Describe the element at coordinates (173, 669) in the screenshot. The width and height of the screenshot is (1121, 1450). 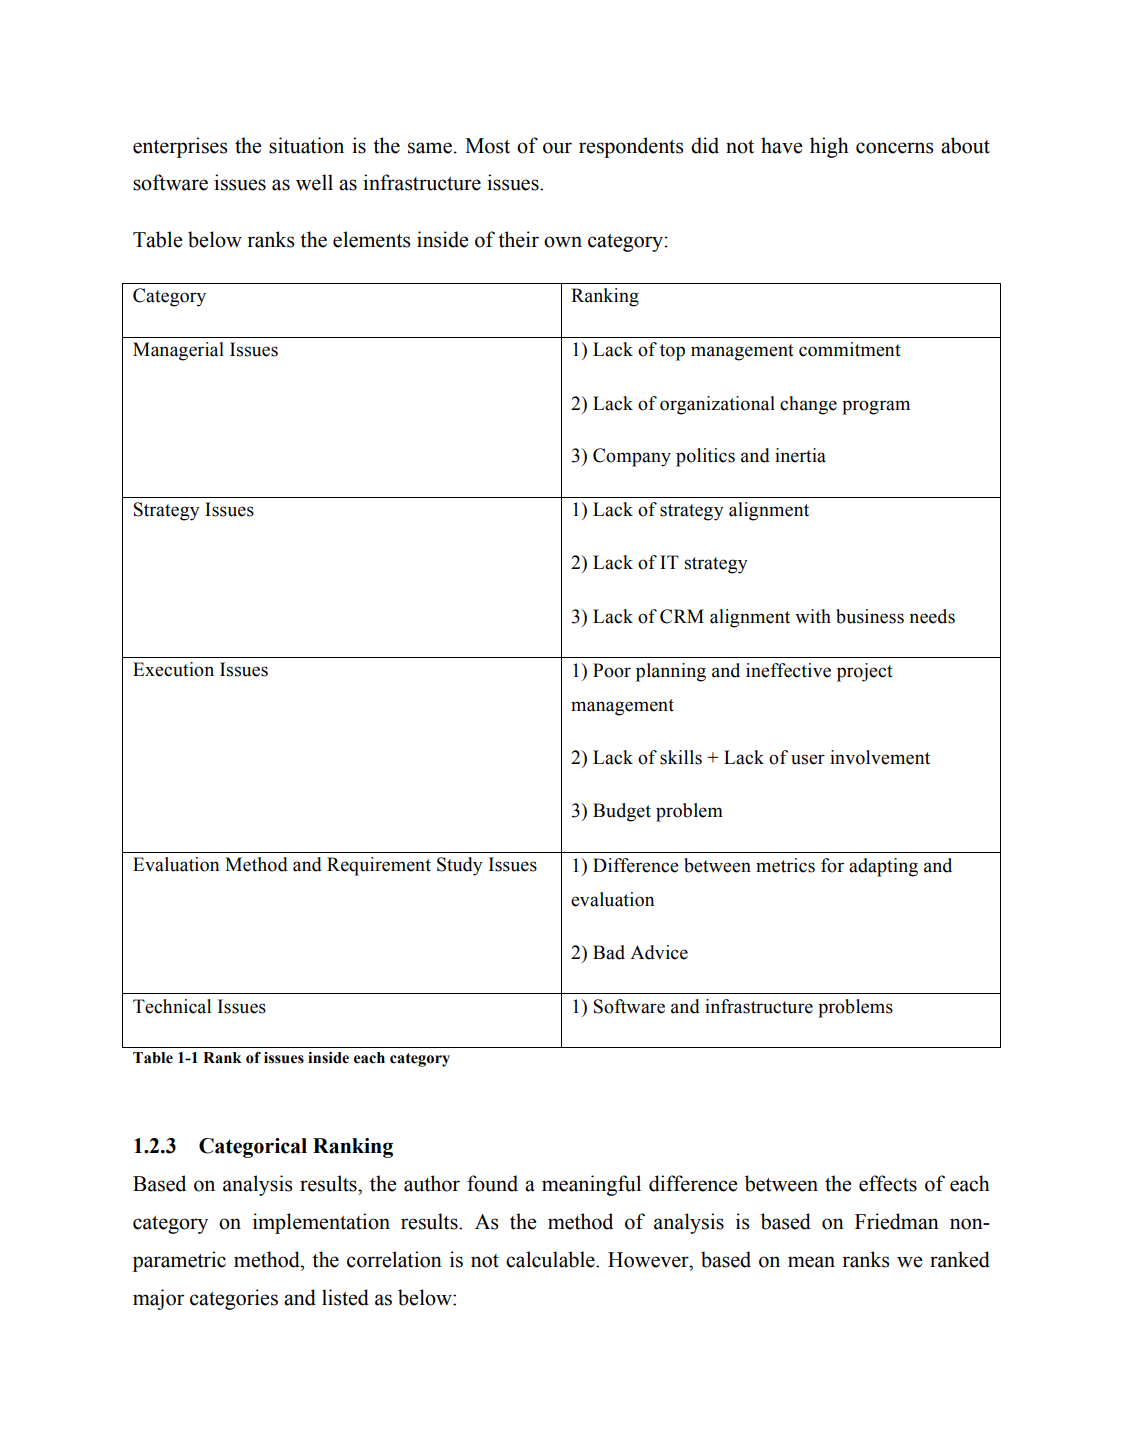
I see `Execution` at that location.
